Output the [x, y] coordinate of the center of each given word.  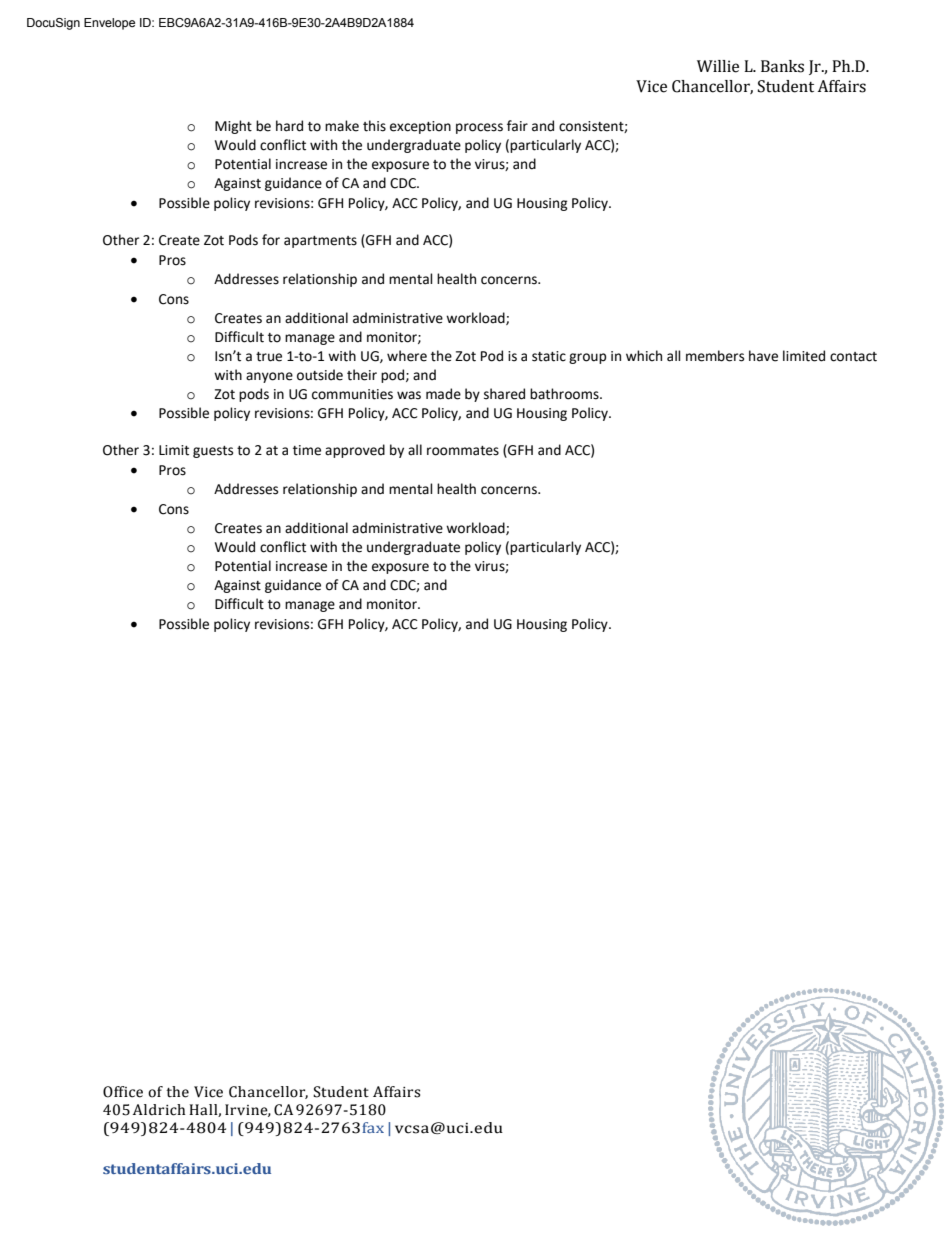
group [588, 358]
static [549, 356]
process [479, 128]
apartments [320, 242]
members [715, 356]
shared [504, 394]
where [407, 356]
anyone [269, 377]
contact [853, 357]
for [271, 240]
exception [420, 127]
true [269, 357]
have [763, 356]
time [307, 450]
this [374, 126]
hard [289, 126]
